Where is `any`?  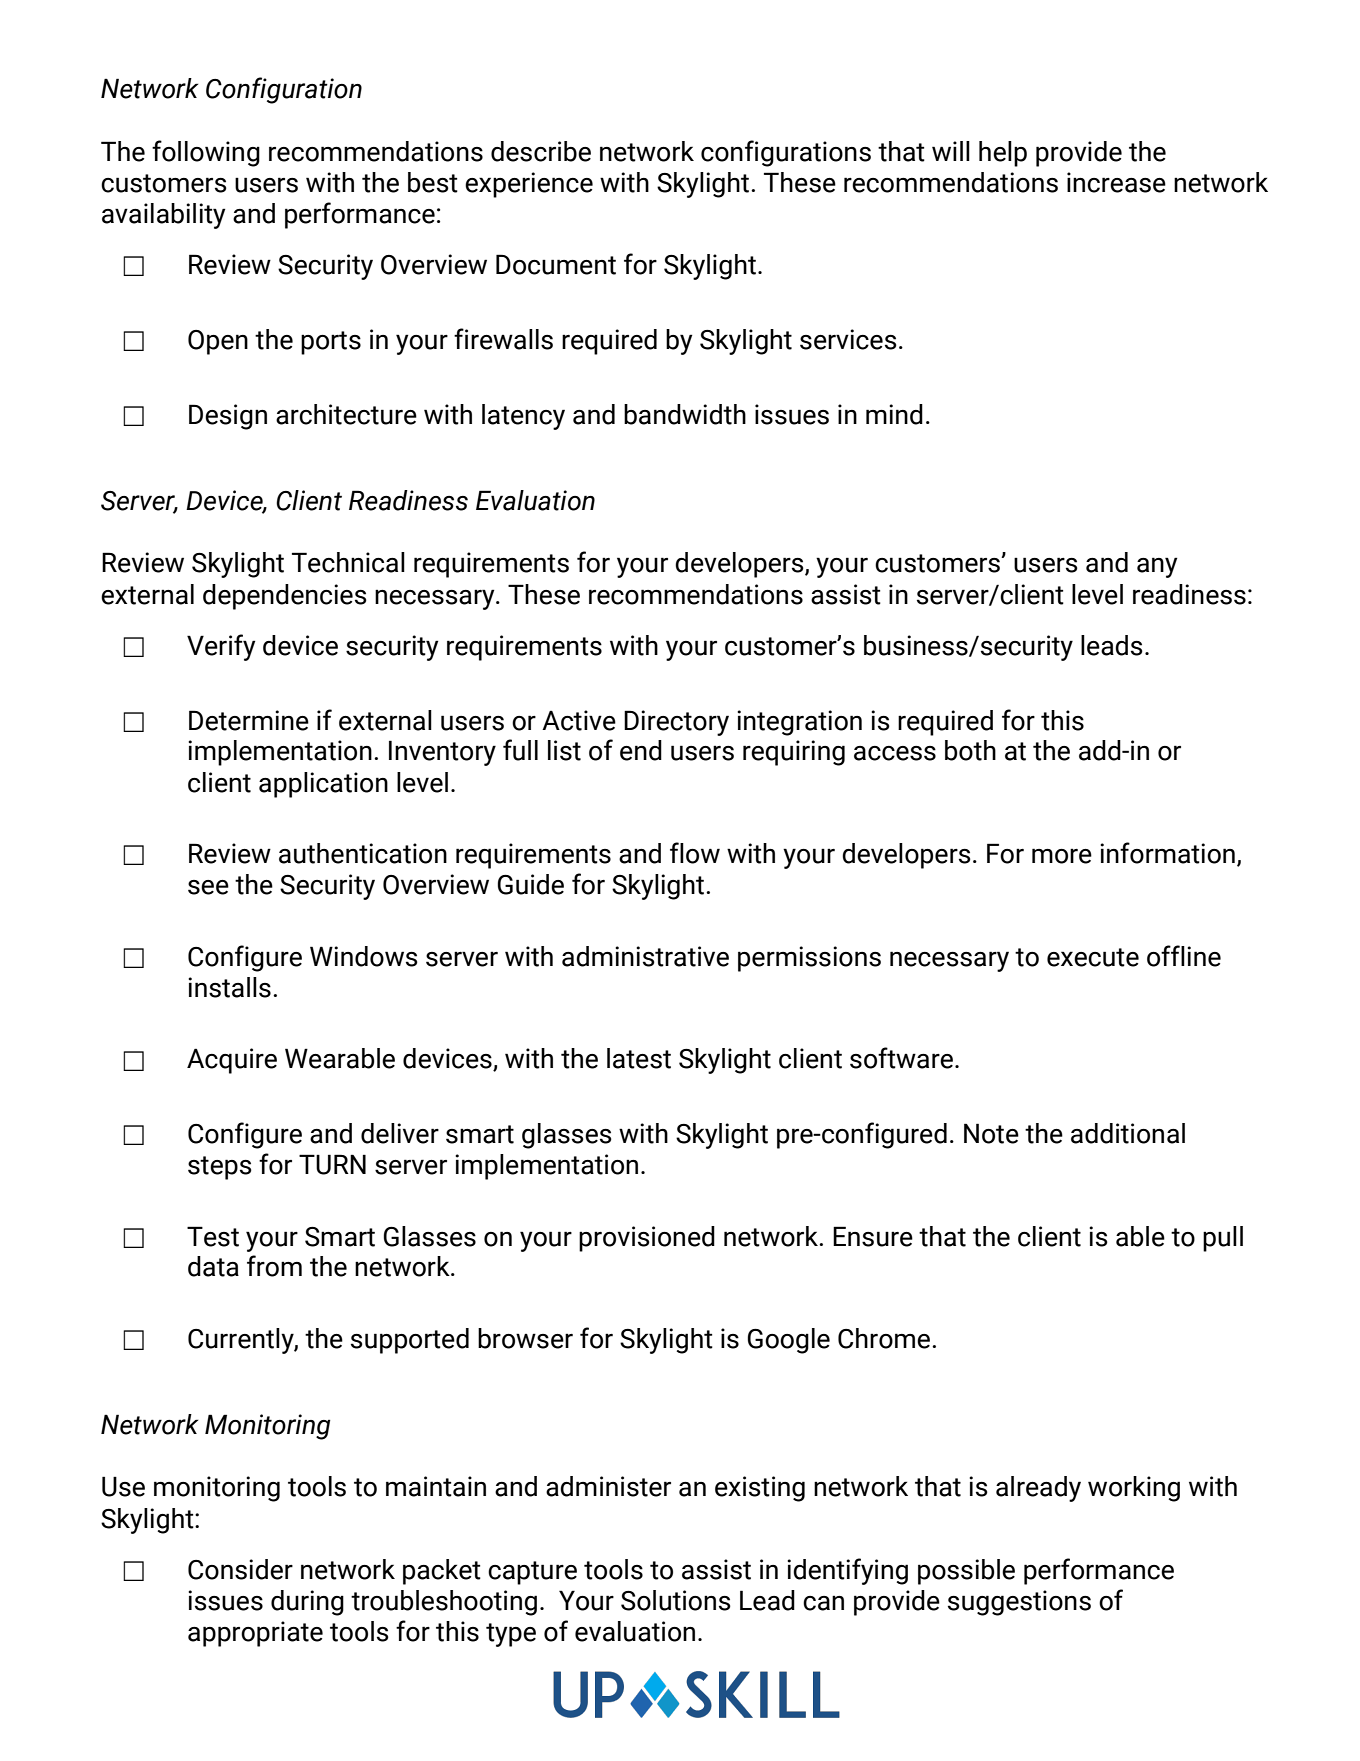
any is located at coordinates (1157, 567).
